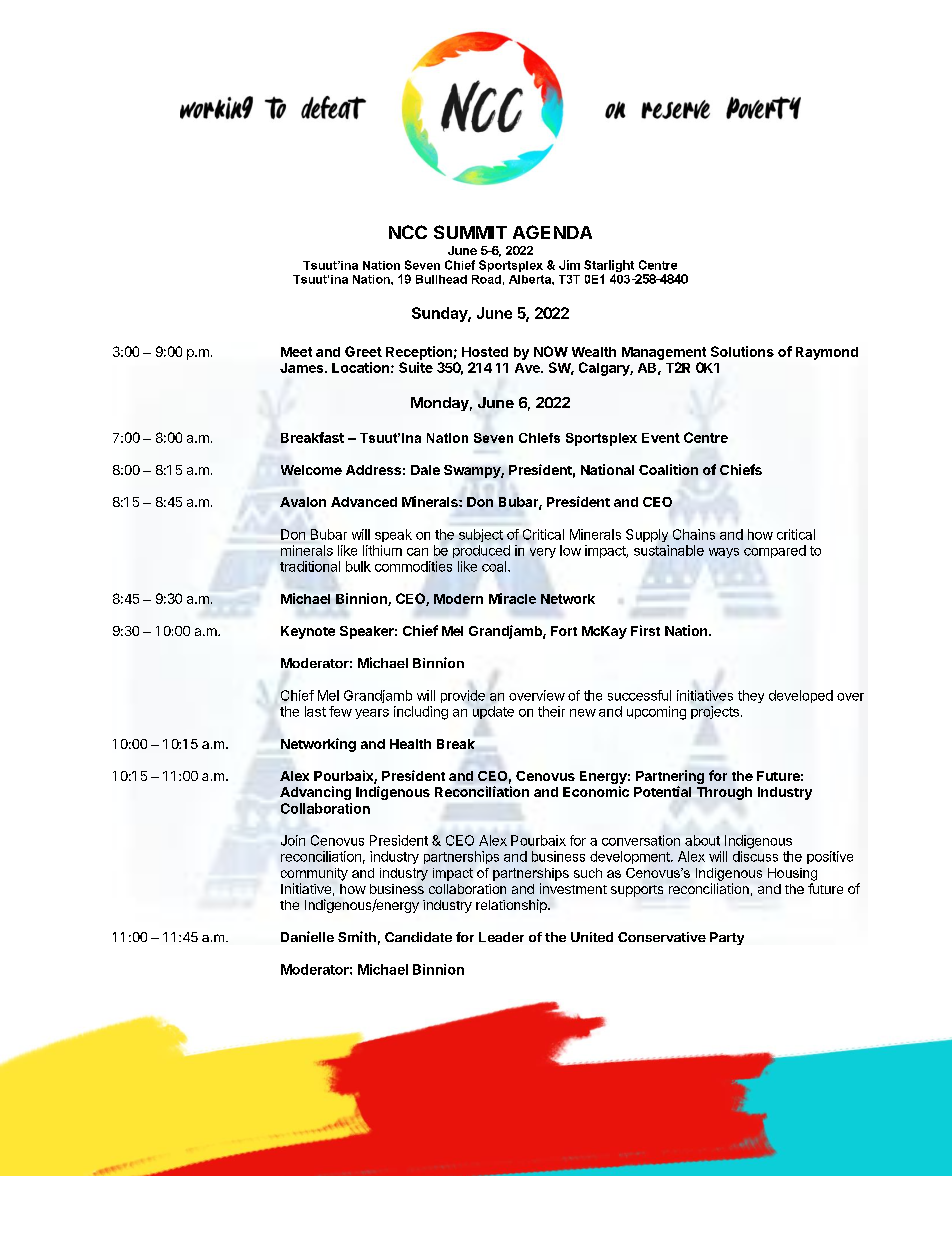 This screenshot has height=1233, width=952. Describe the element at coordinates (364, 502) in the screenshot. I see `Advanced` at that location.
